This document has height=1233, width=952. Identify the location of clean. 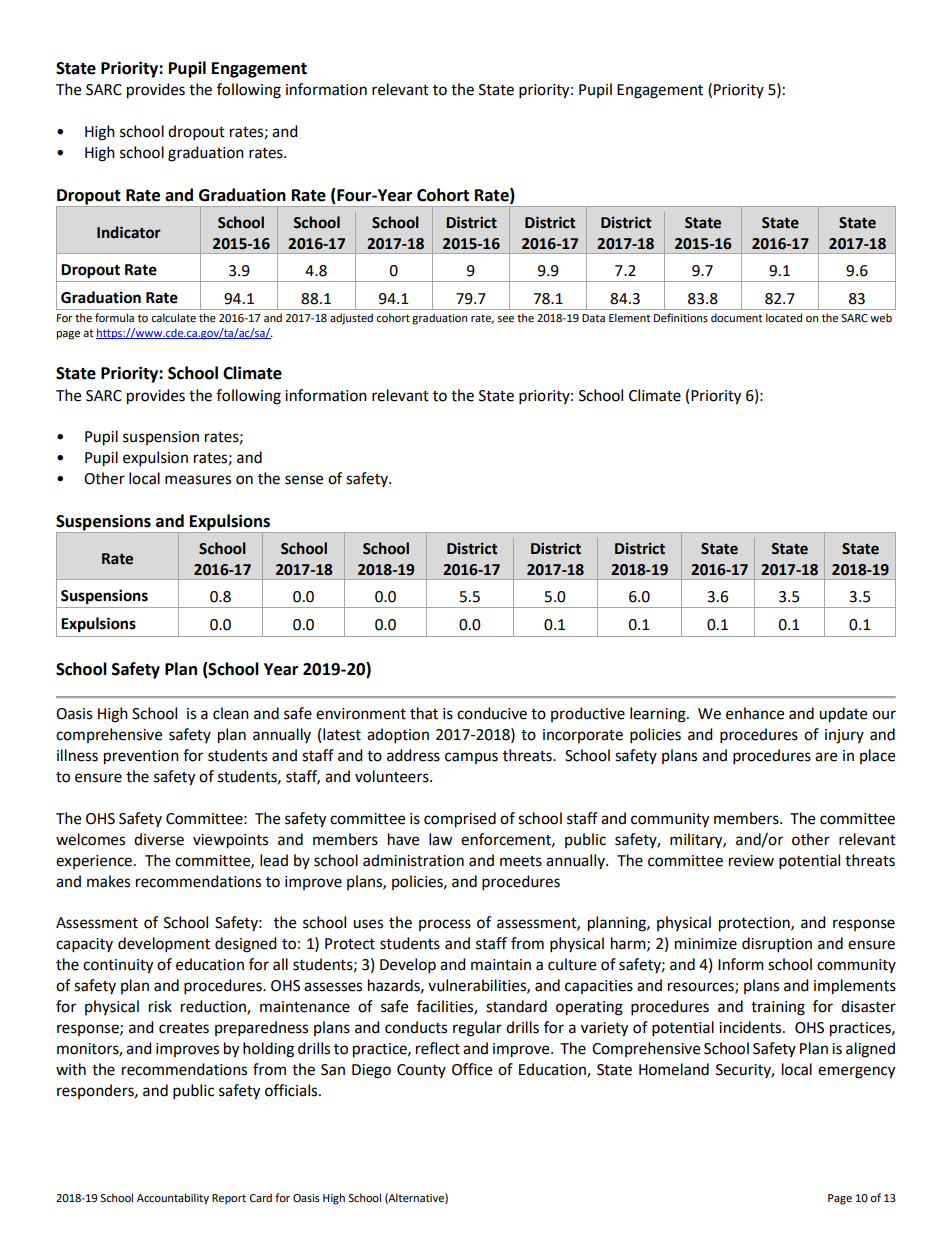
(231, 713).
